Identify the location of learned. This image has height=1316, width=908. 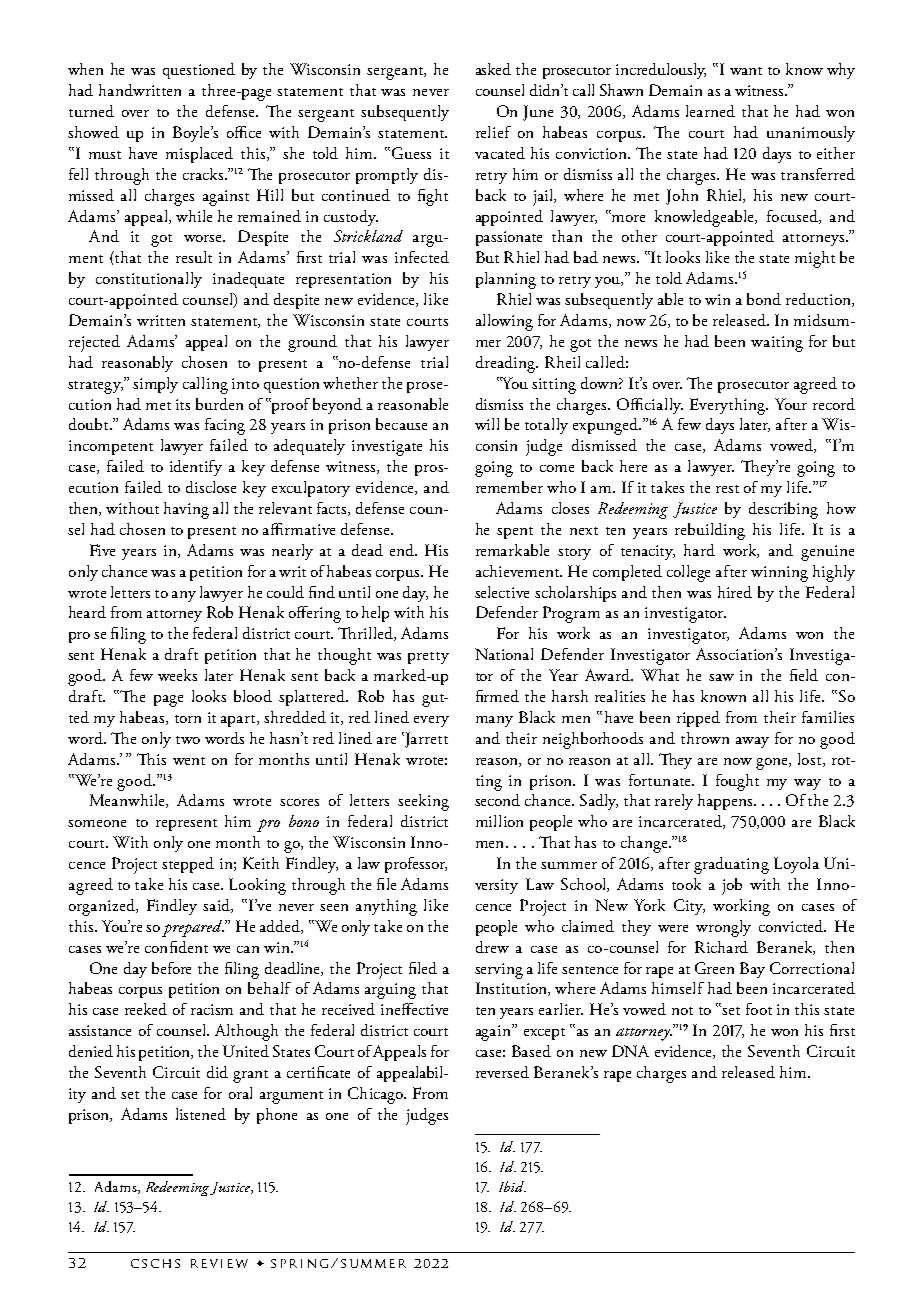
(710, 111).
